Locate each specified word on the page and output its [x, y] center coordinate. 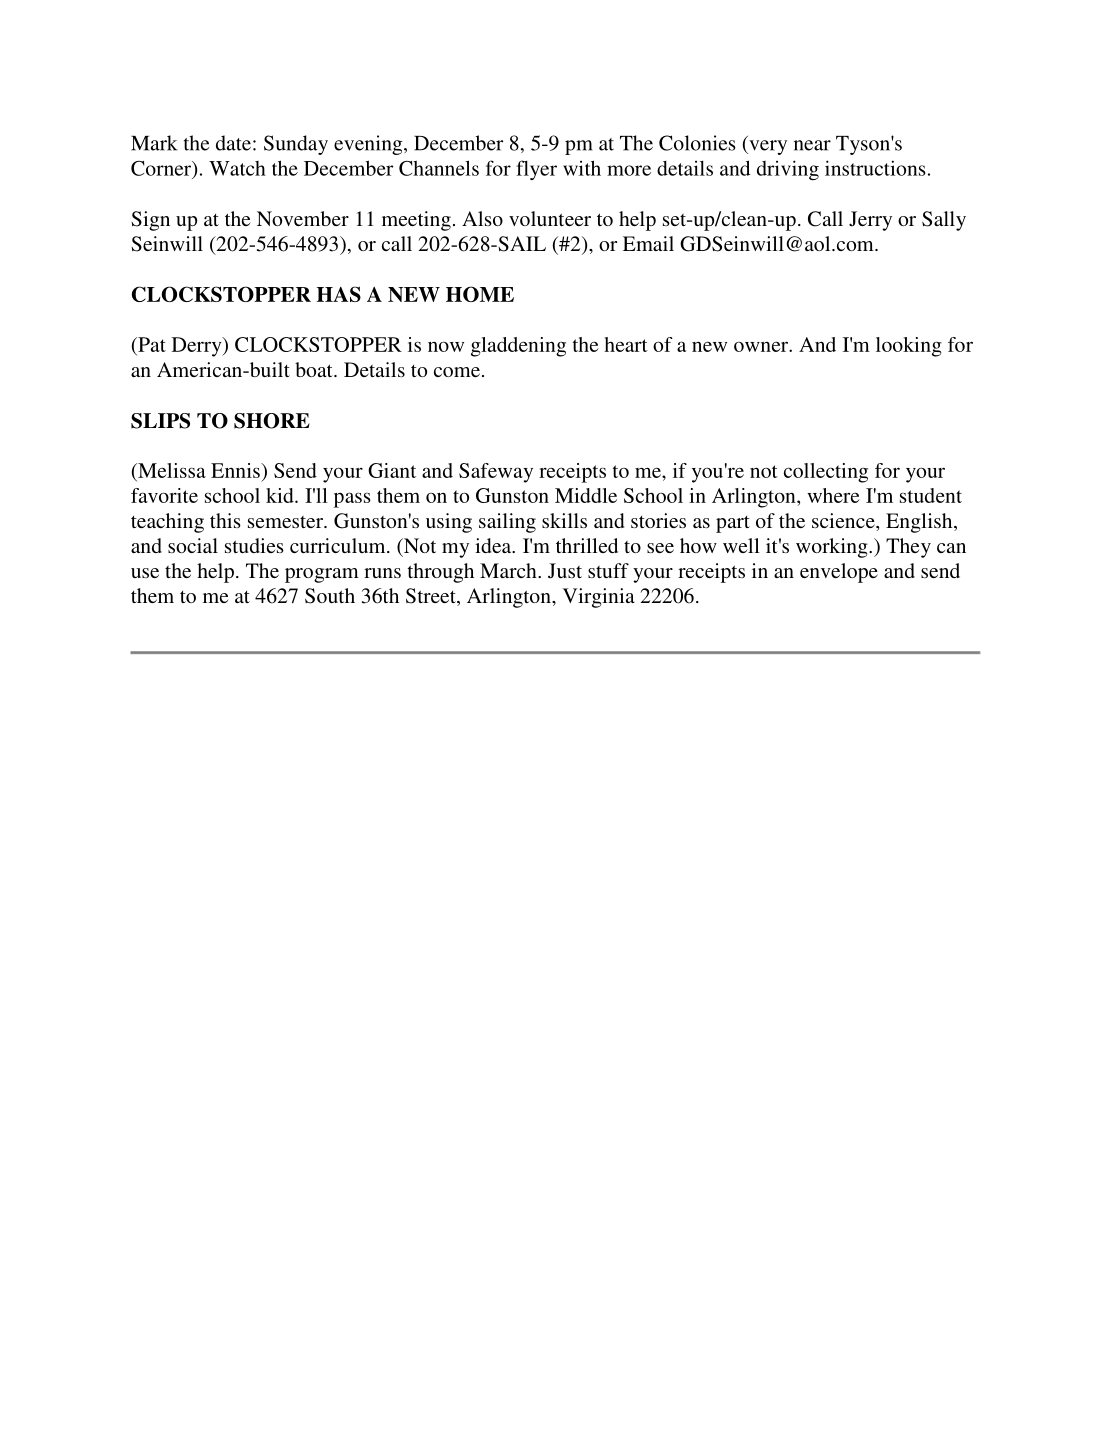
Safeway [496, 473]
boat [315, 369]
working [833, 548]
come [457, 372]
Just [565, 571]
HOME [480, 294]
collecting [826, 473]
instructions [875, 168]
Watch [237, 168]
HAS [339, 294]
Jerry [870, 221]
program [322, 575]
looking [909, 347]
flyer [536, 170]
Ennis [236, 470]
